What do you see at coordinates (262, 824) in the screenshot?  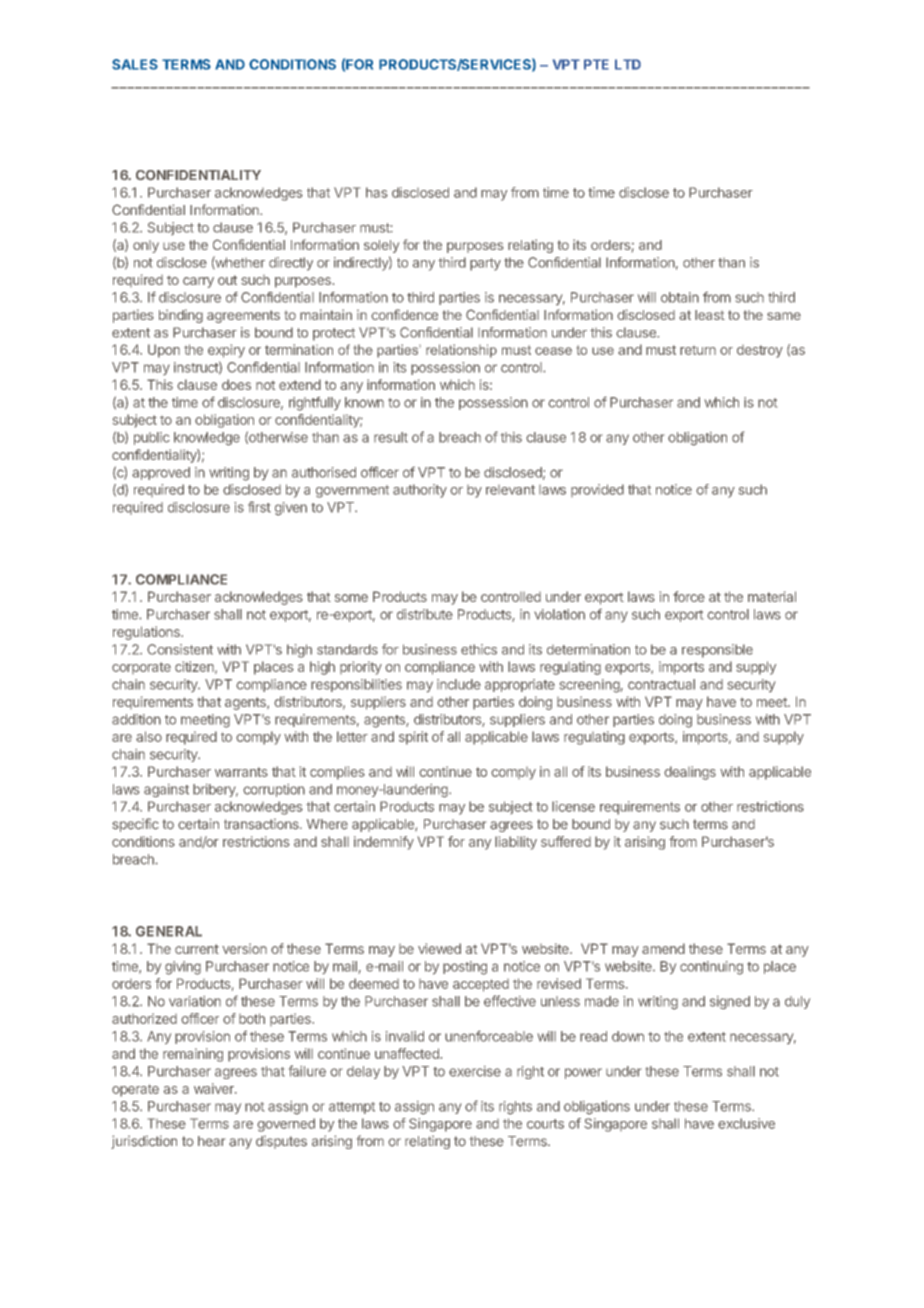 I see `transactions` at bounding box center [262, 824].
